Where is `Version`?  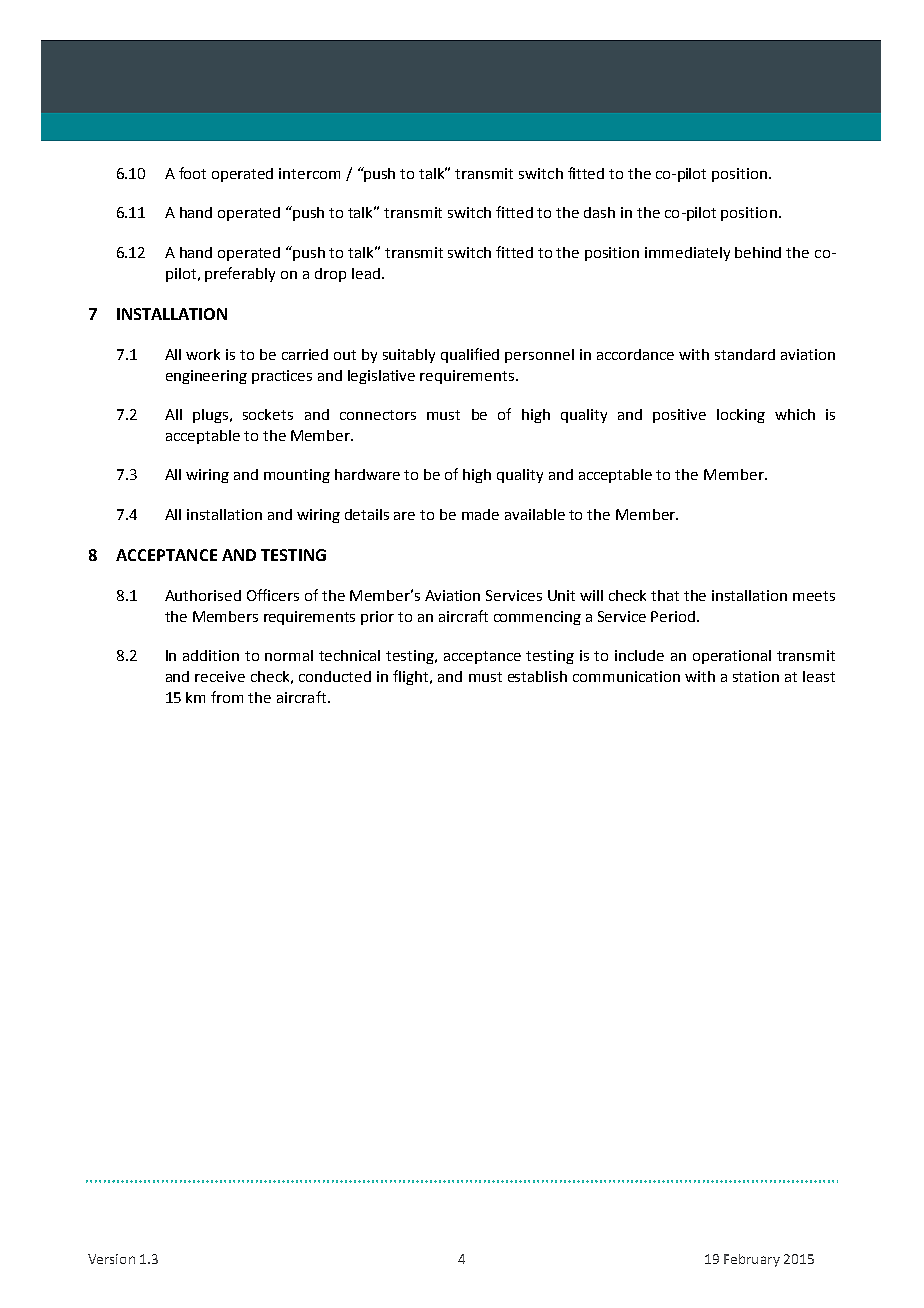 Version is located at coordinates (111, 1259).
